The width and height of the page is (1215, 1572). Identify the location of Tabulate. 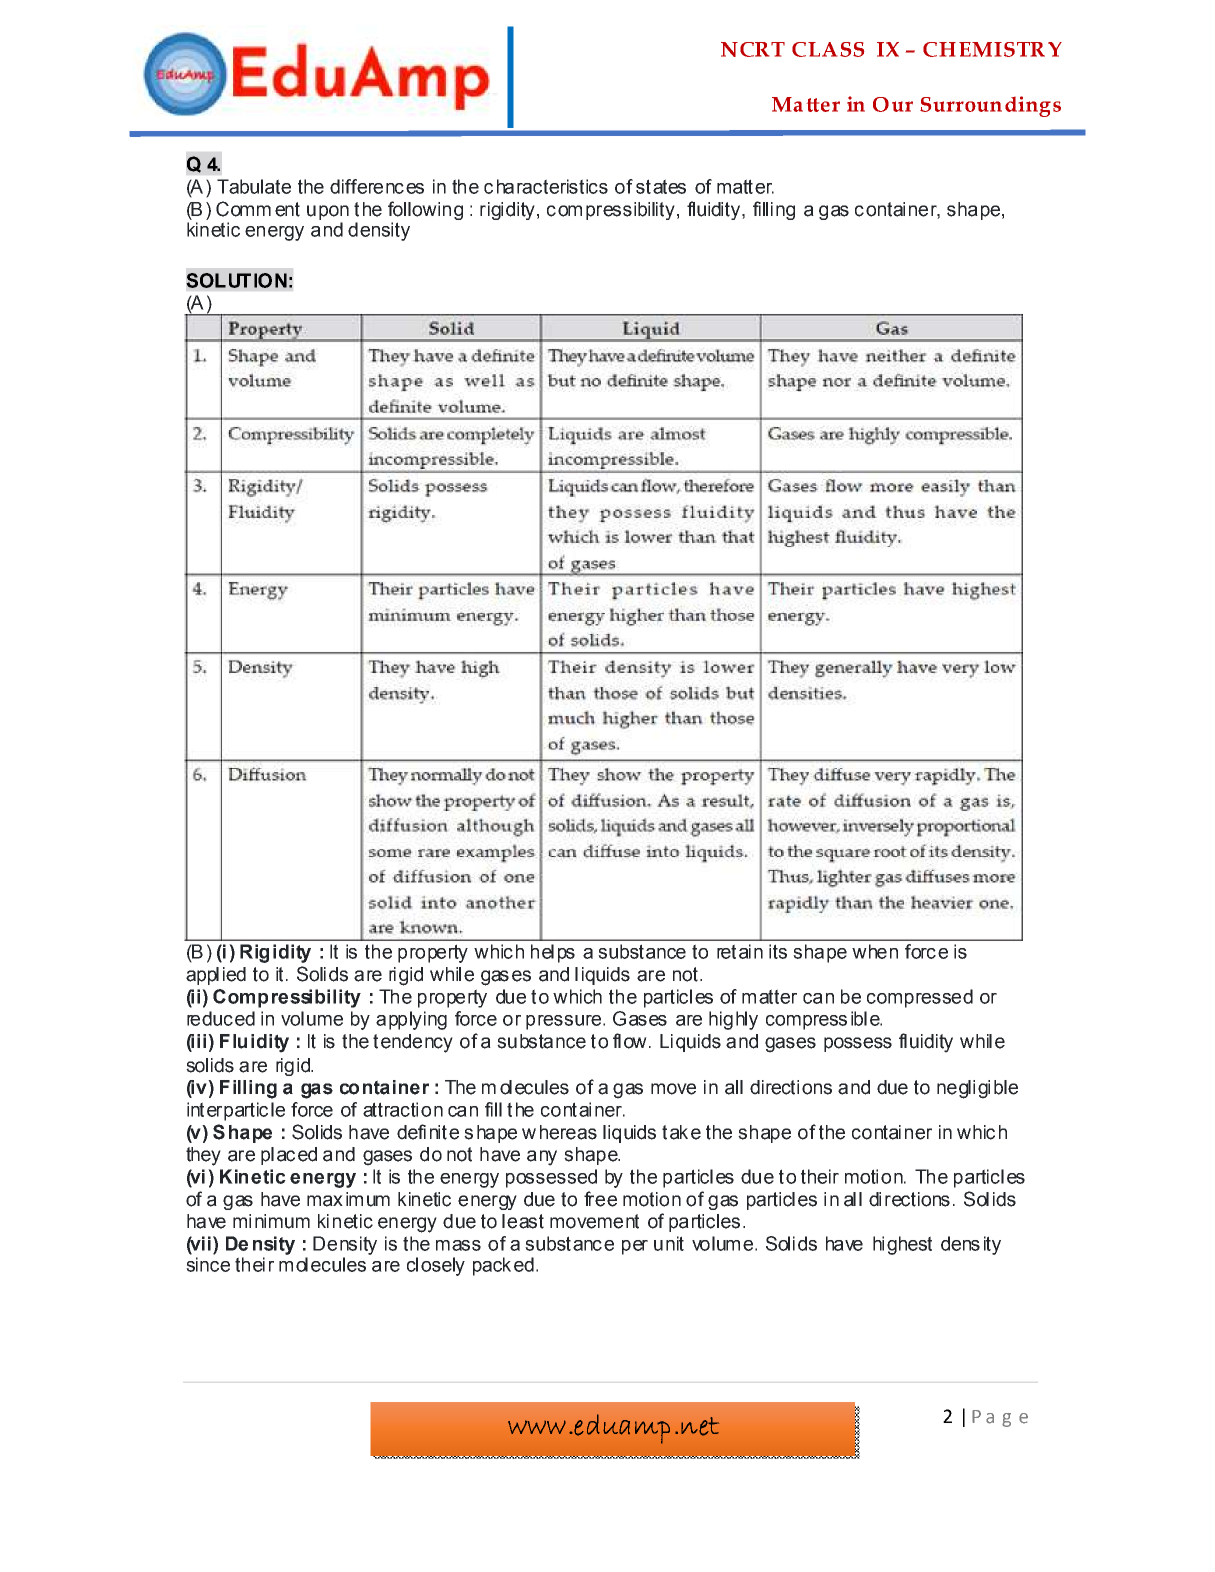
(254, 186).
